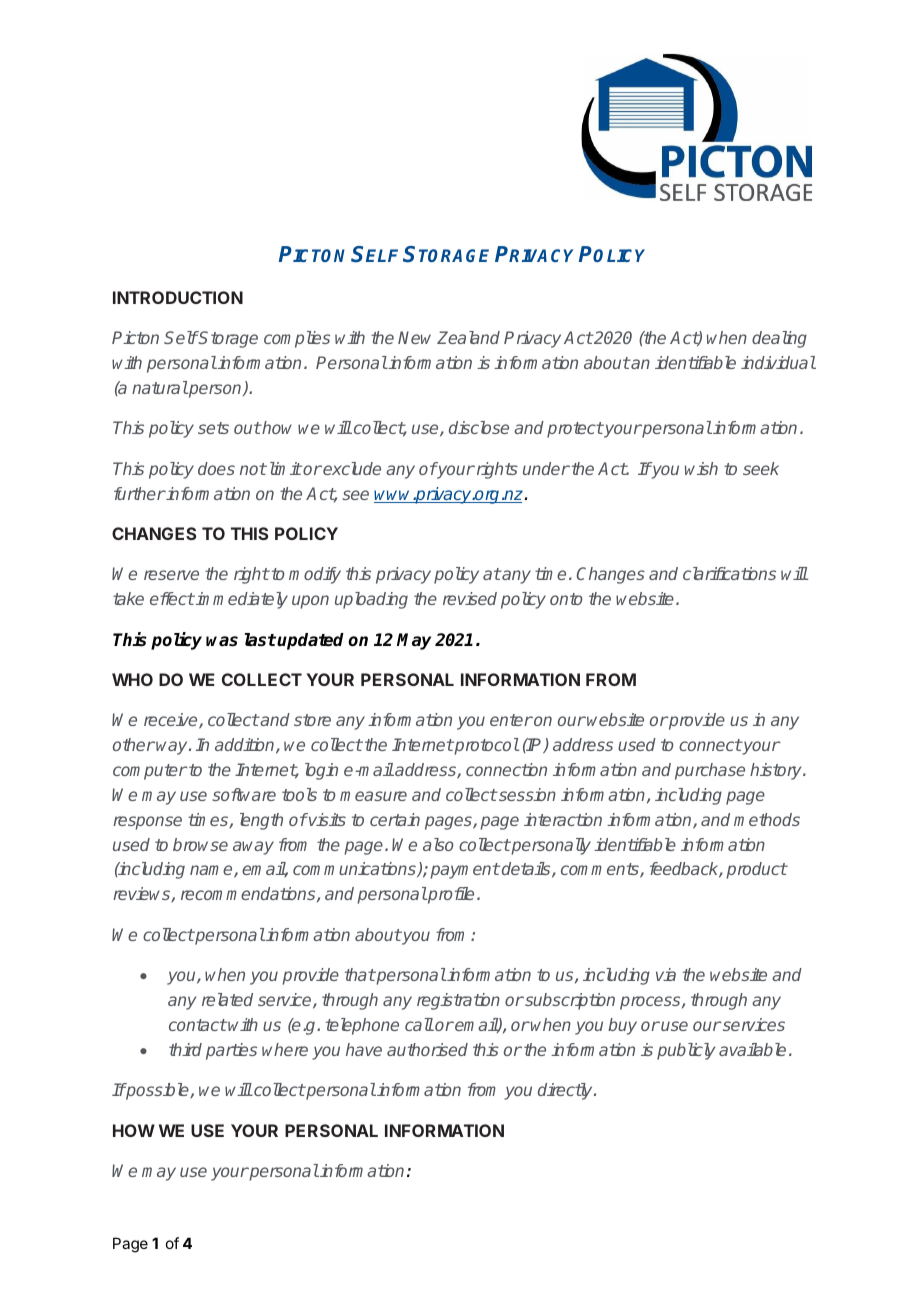 Image resolution: width=924 pixels, height=1308 pixels. I want to click on product, so click(756, 870).
